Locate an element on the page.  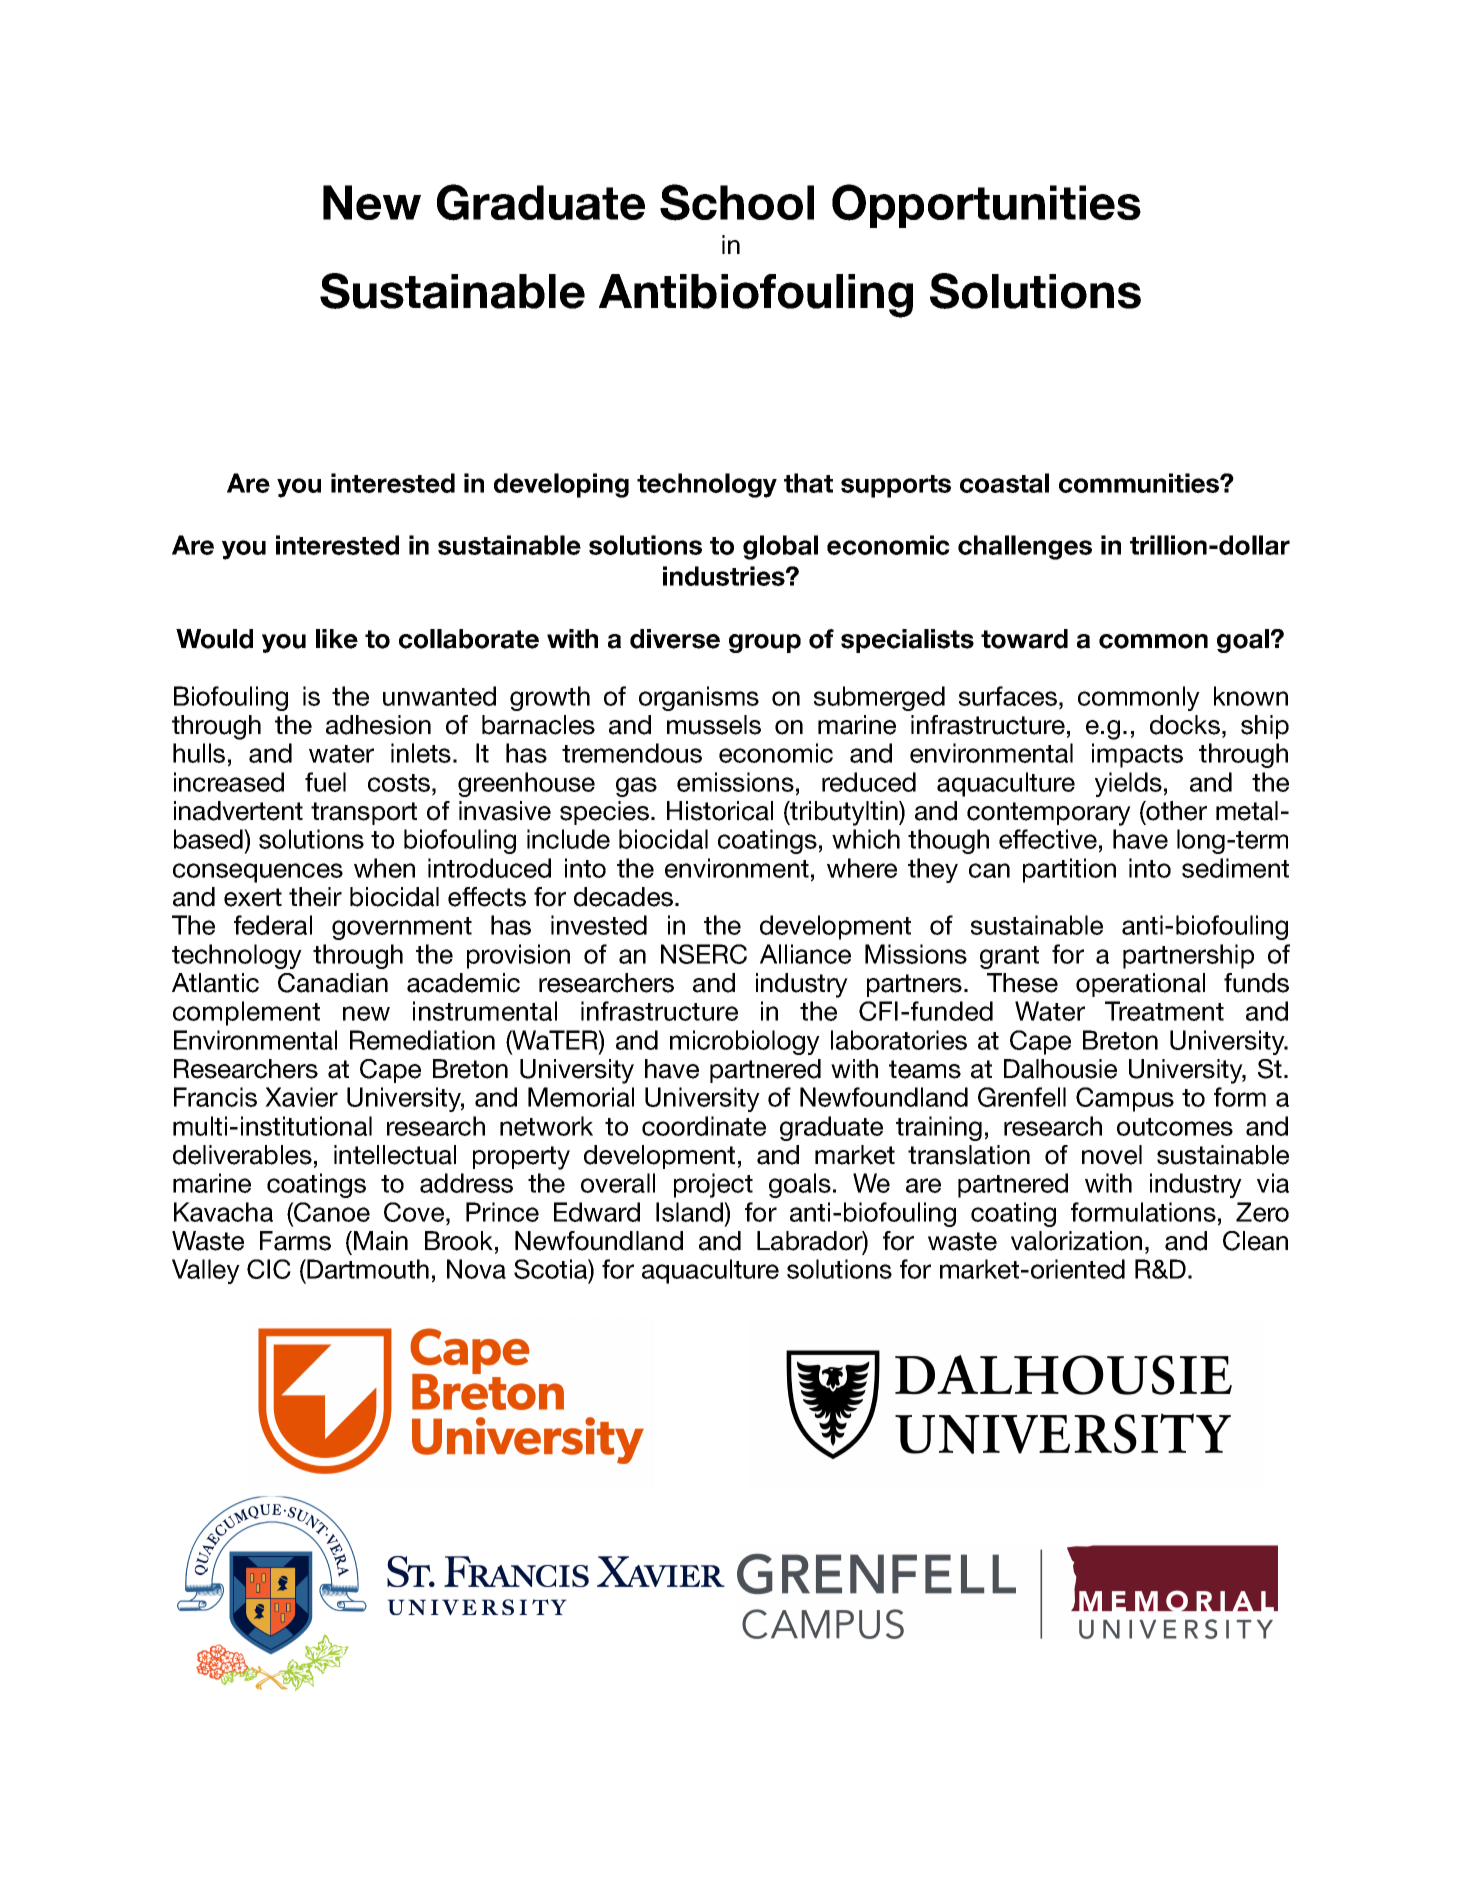
Farms is located at coordinates (295, 1241).
